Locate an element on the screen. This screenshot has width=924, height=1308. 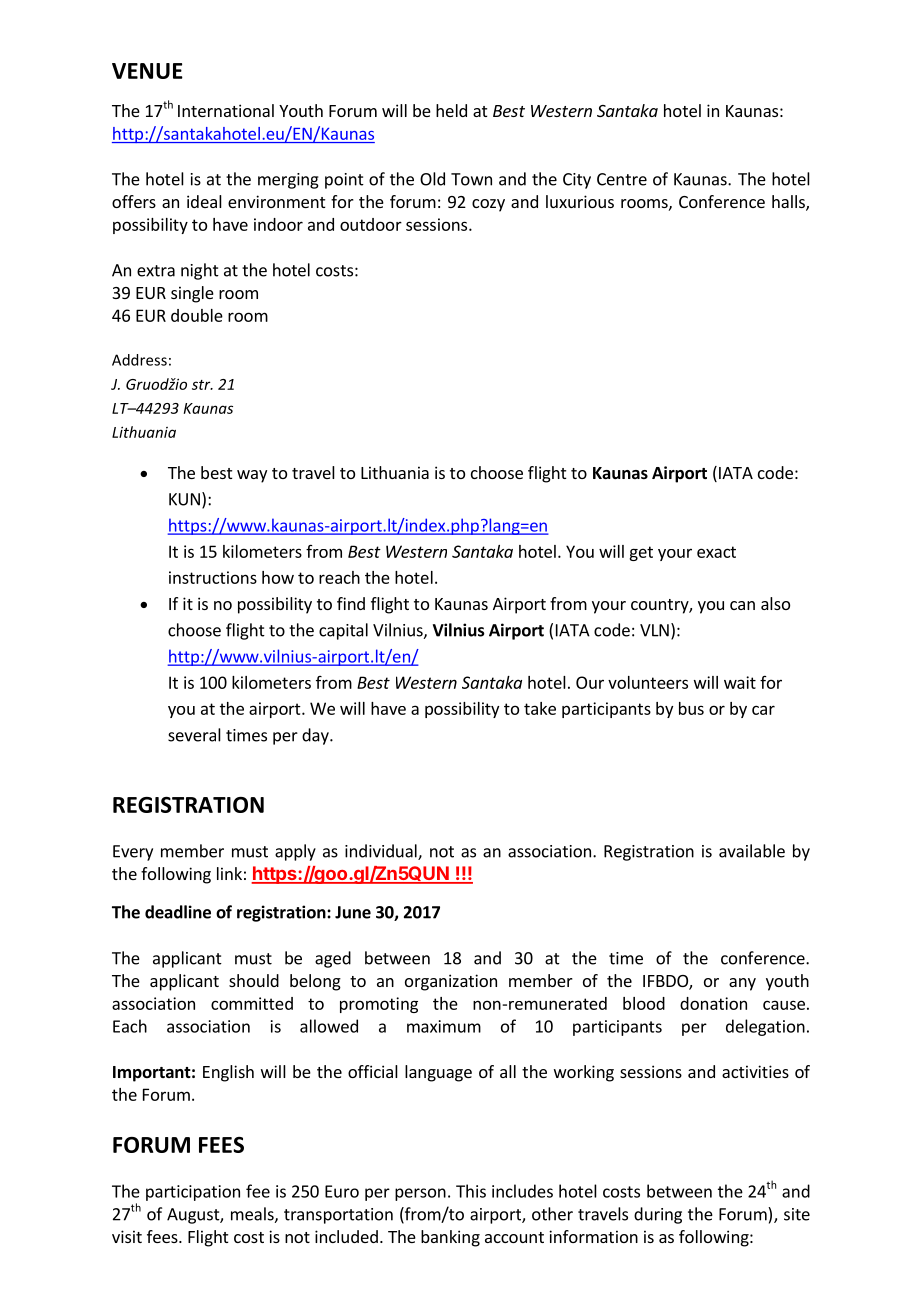
wait is located at coordinates (740, 682).
